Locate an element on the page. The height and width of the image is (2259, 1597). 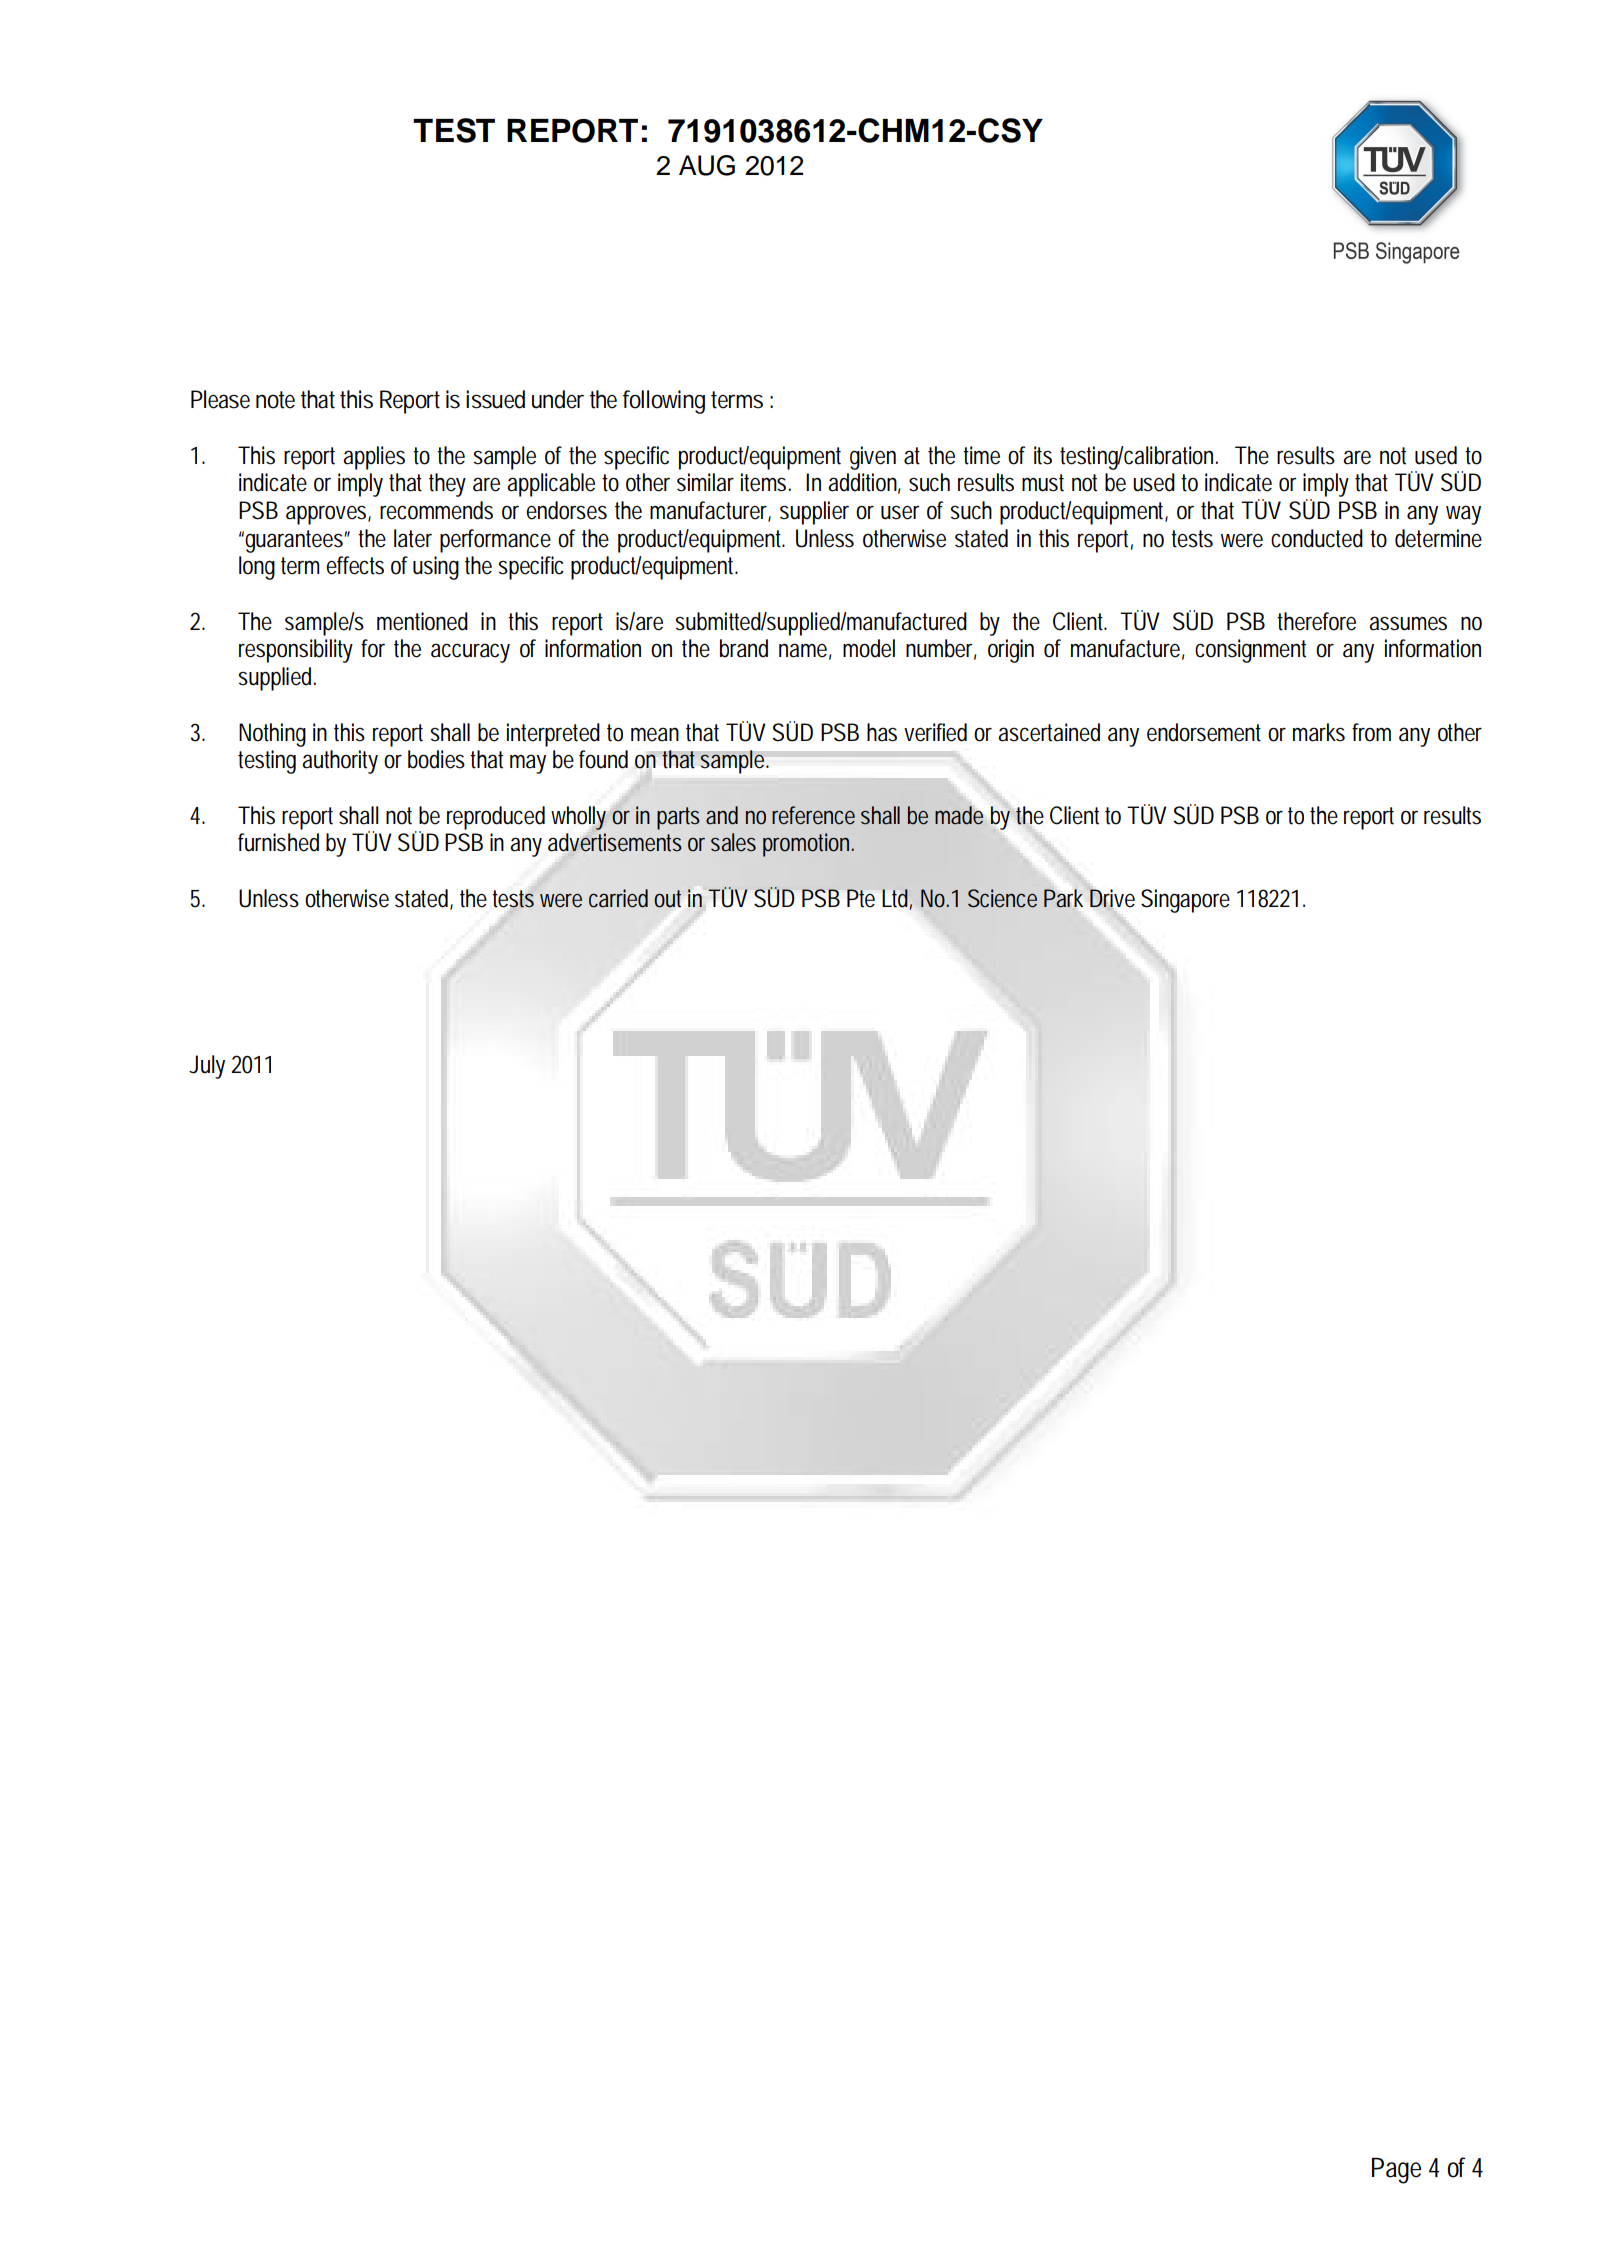
Drive is located at coordinates (1111, 898).
